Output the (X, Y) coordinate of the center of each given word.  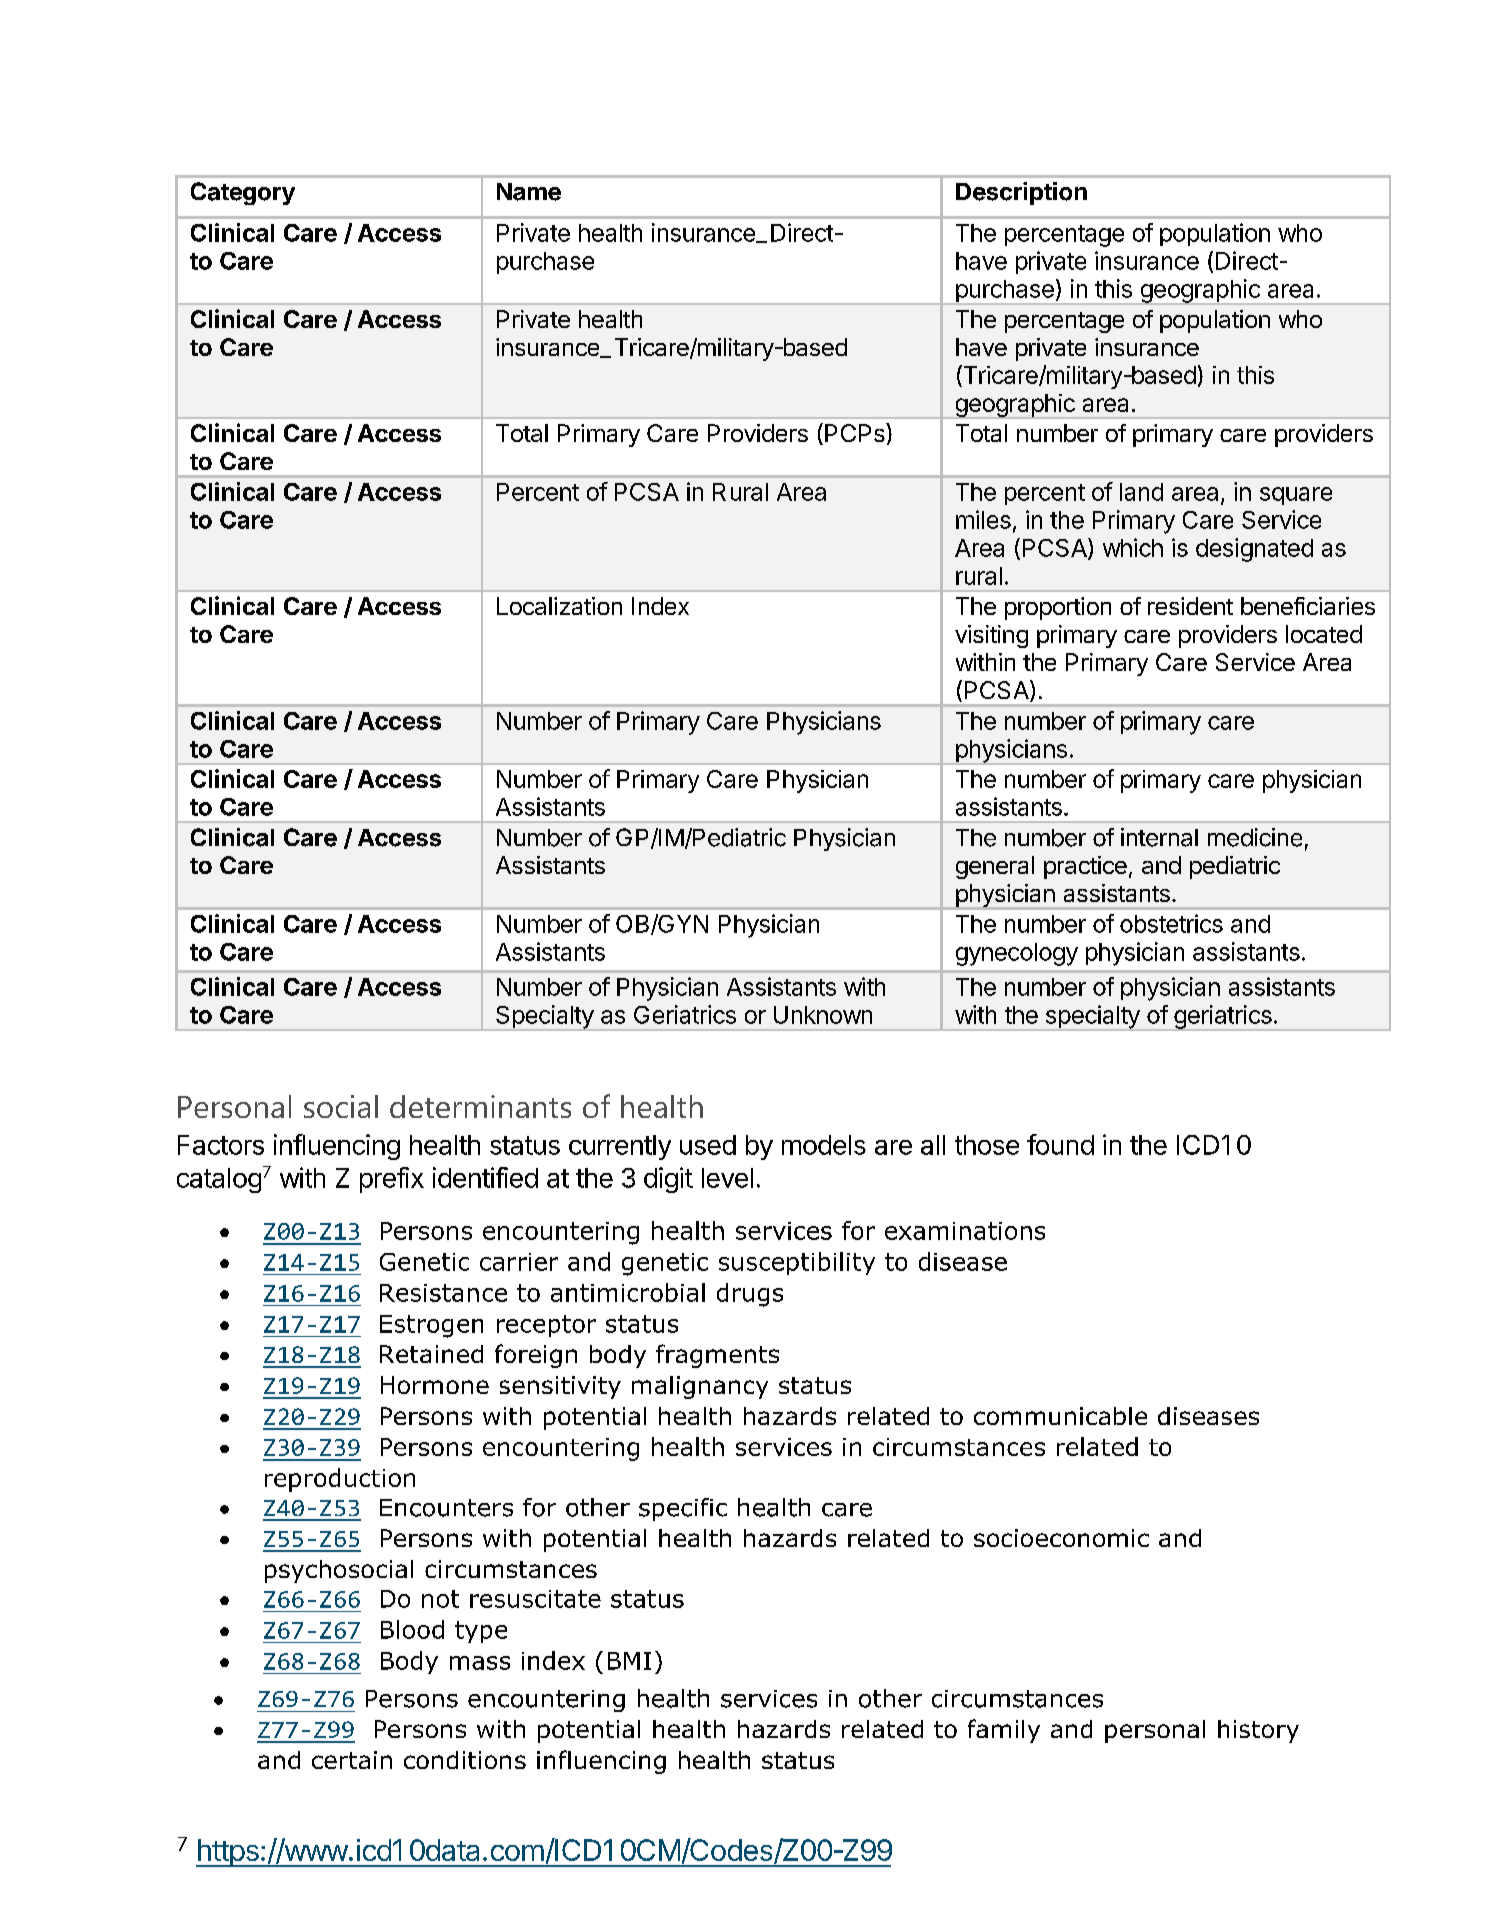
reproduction (340, 1480)
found (1060, 1144)
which (1133, 547)
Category (243, 193)
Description (1021, 193)
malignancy (700, 1387)
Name (529, 192)
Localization (559, 606)
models (824, 1145)
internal (1159, 837)
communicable (1060, 1416)
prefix (392, 1180)
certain (352, 1760)
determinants (480, 1106)
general (995, 867)
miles (983, 519)
